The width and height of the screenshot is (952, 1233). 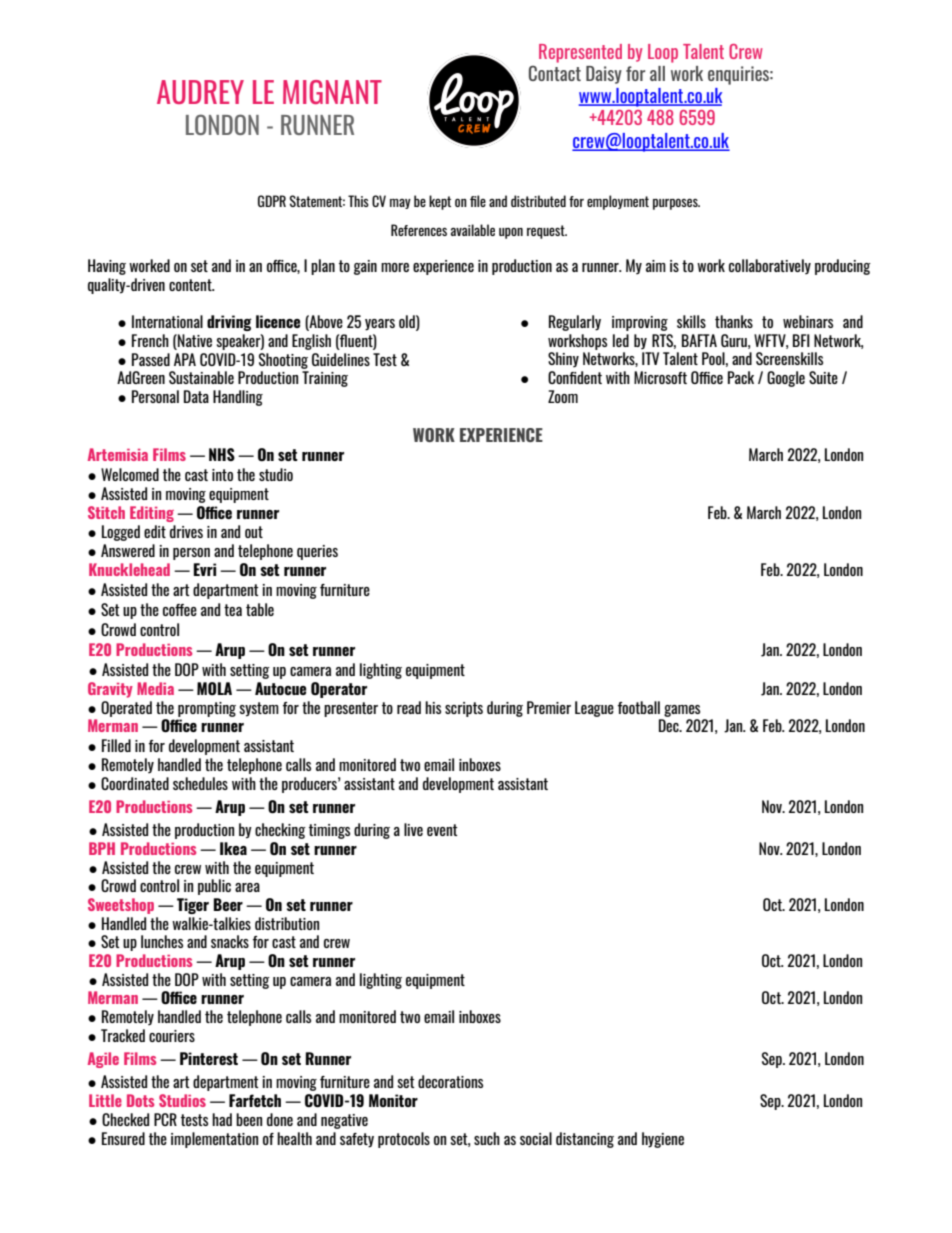 What do you see at coordinates (676, 204) in the screenshot?
I see `purposes` at bounding box center [676, 204].
